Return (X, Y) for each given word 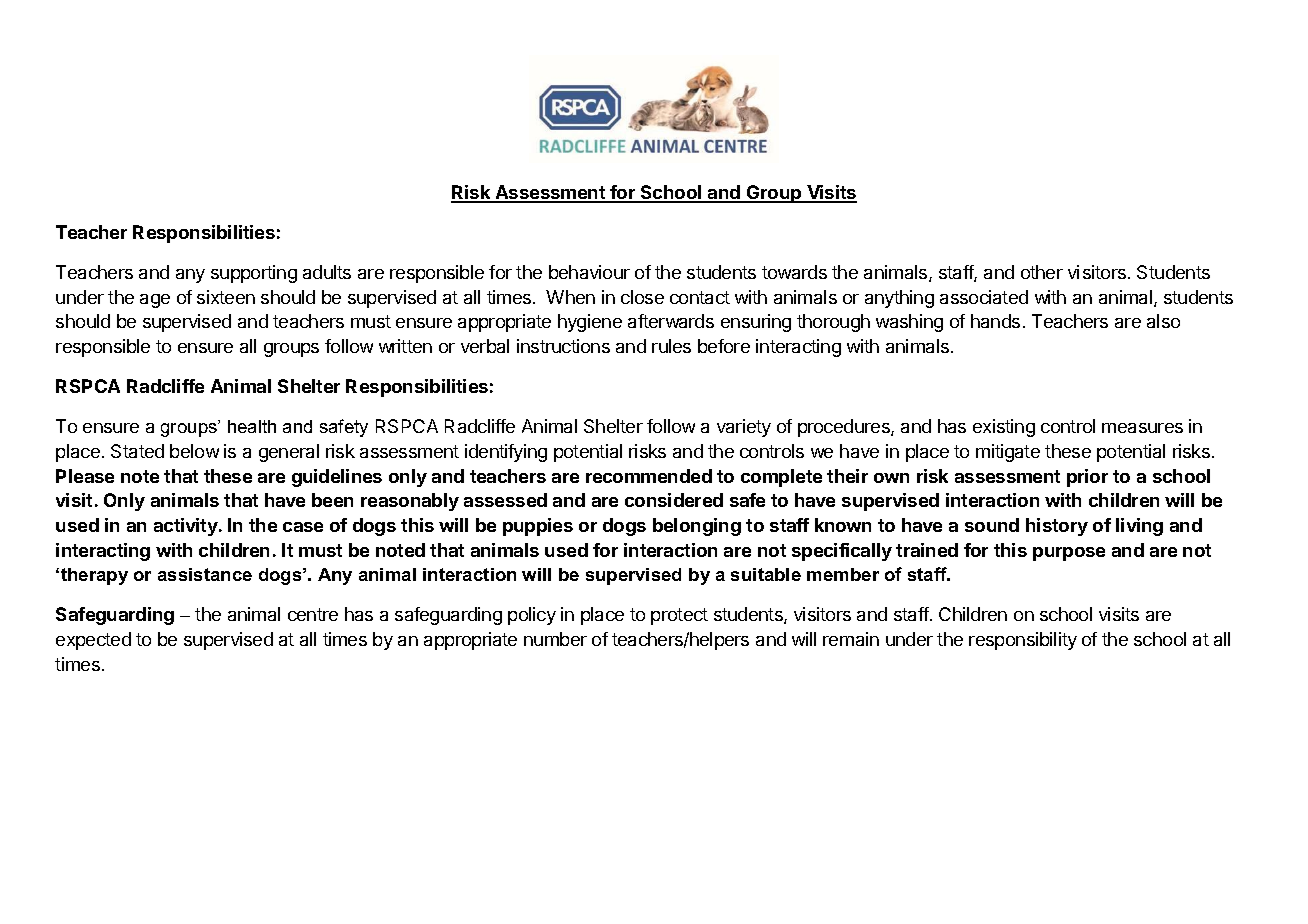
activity (187, 527)
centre (313, 614)
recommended (649, 476)
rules (671, 346)
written (405, 346)
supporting (254, 274)
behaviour (589, 272)
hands (995, 321)
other (1042, 272)
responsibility (1023, 641)
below (194, 451)
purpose (1069, 554)
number (555, 639)
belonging (697, 527)
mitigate (1008, 453)
